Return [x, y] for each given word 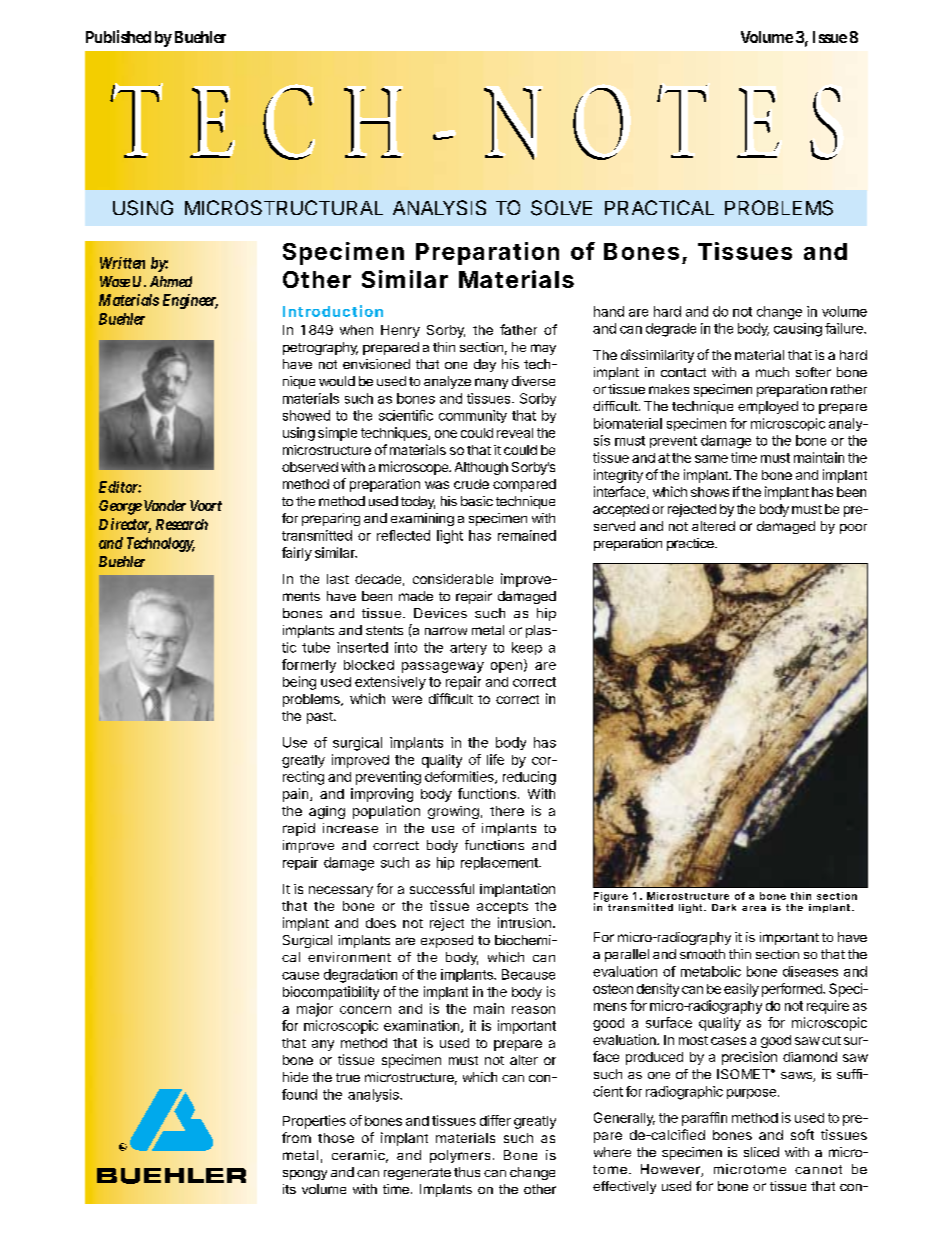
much [772, 372]
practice [691, 544]
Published [118, 36]
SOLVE [561, 208]
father [518, 329]
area [754, 908]
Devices [440, 613]
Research [182, 524]
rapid [299, 829]
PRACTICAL [659, 207]
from [296, 1137]
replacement [500, 863]
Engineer [190, 301]
